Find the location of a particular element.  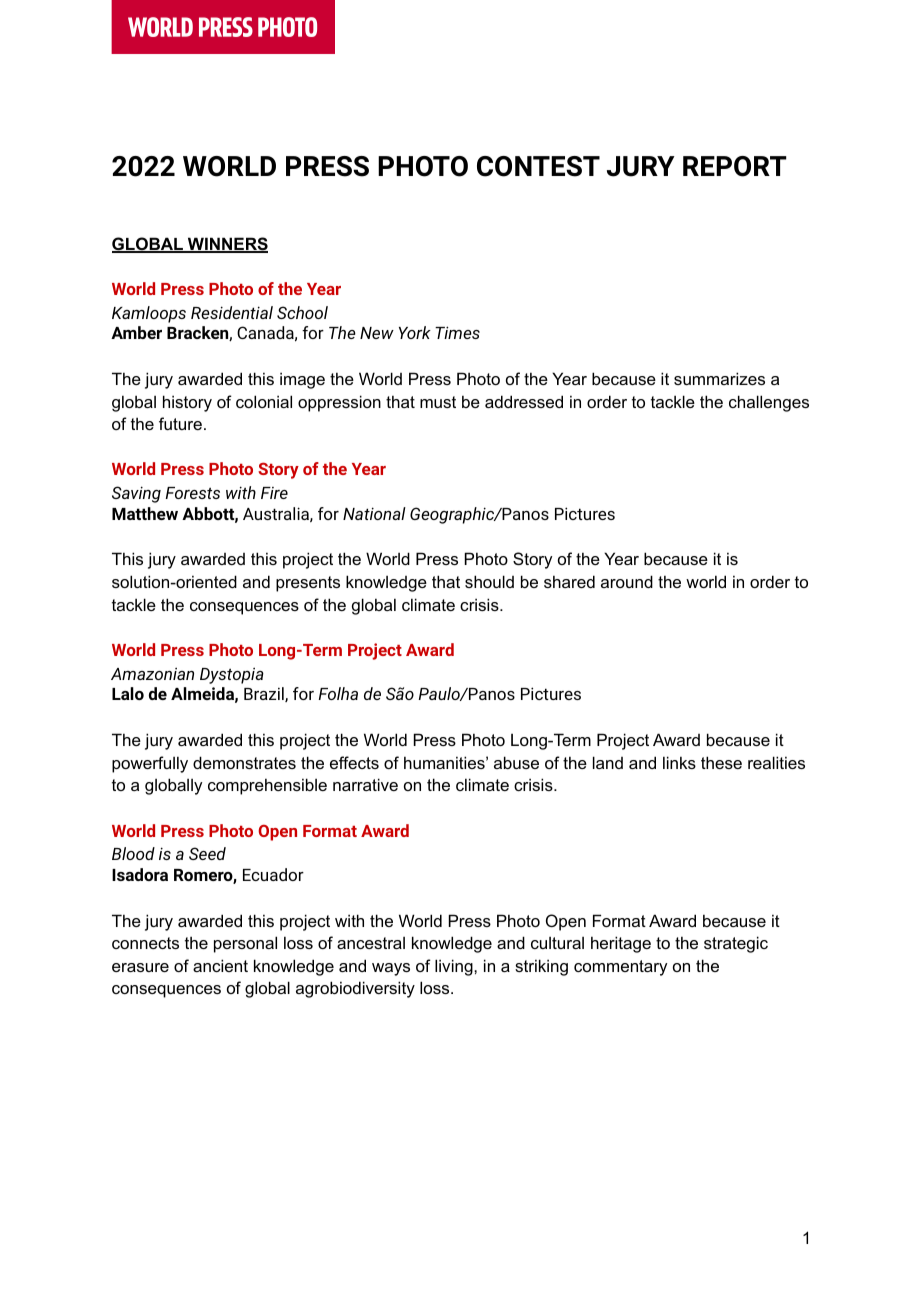

must is located at coordinates (438, 402).
